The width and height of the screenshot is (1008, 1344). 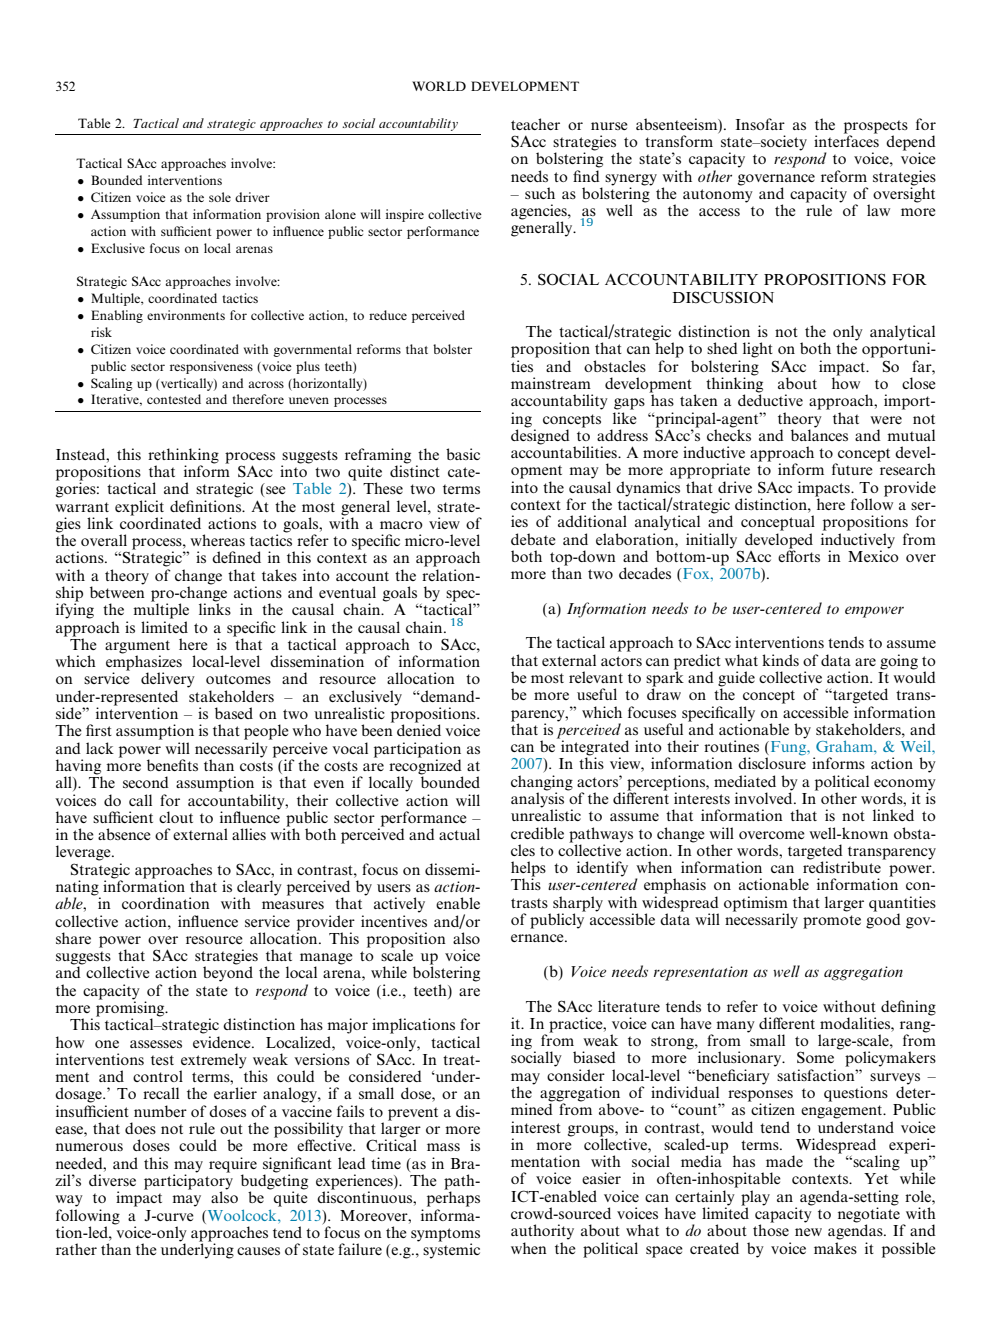 What do you see at coordinates (188, 1182) in the screenshot?
I see `participatory` at bounding box center [188, 1182].
